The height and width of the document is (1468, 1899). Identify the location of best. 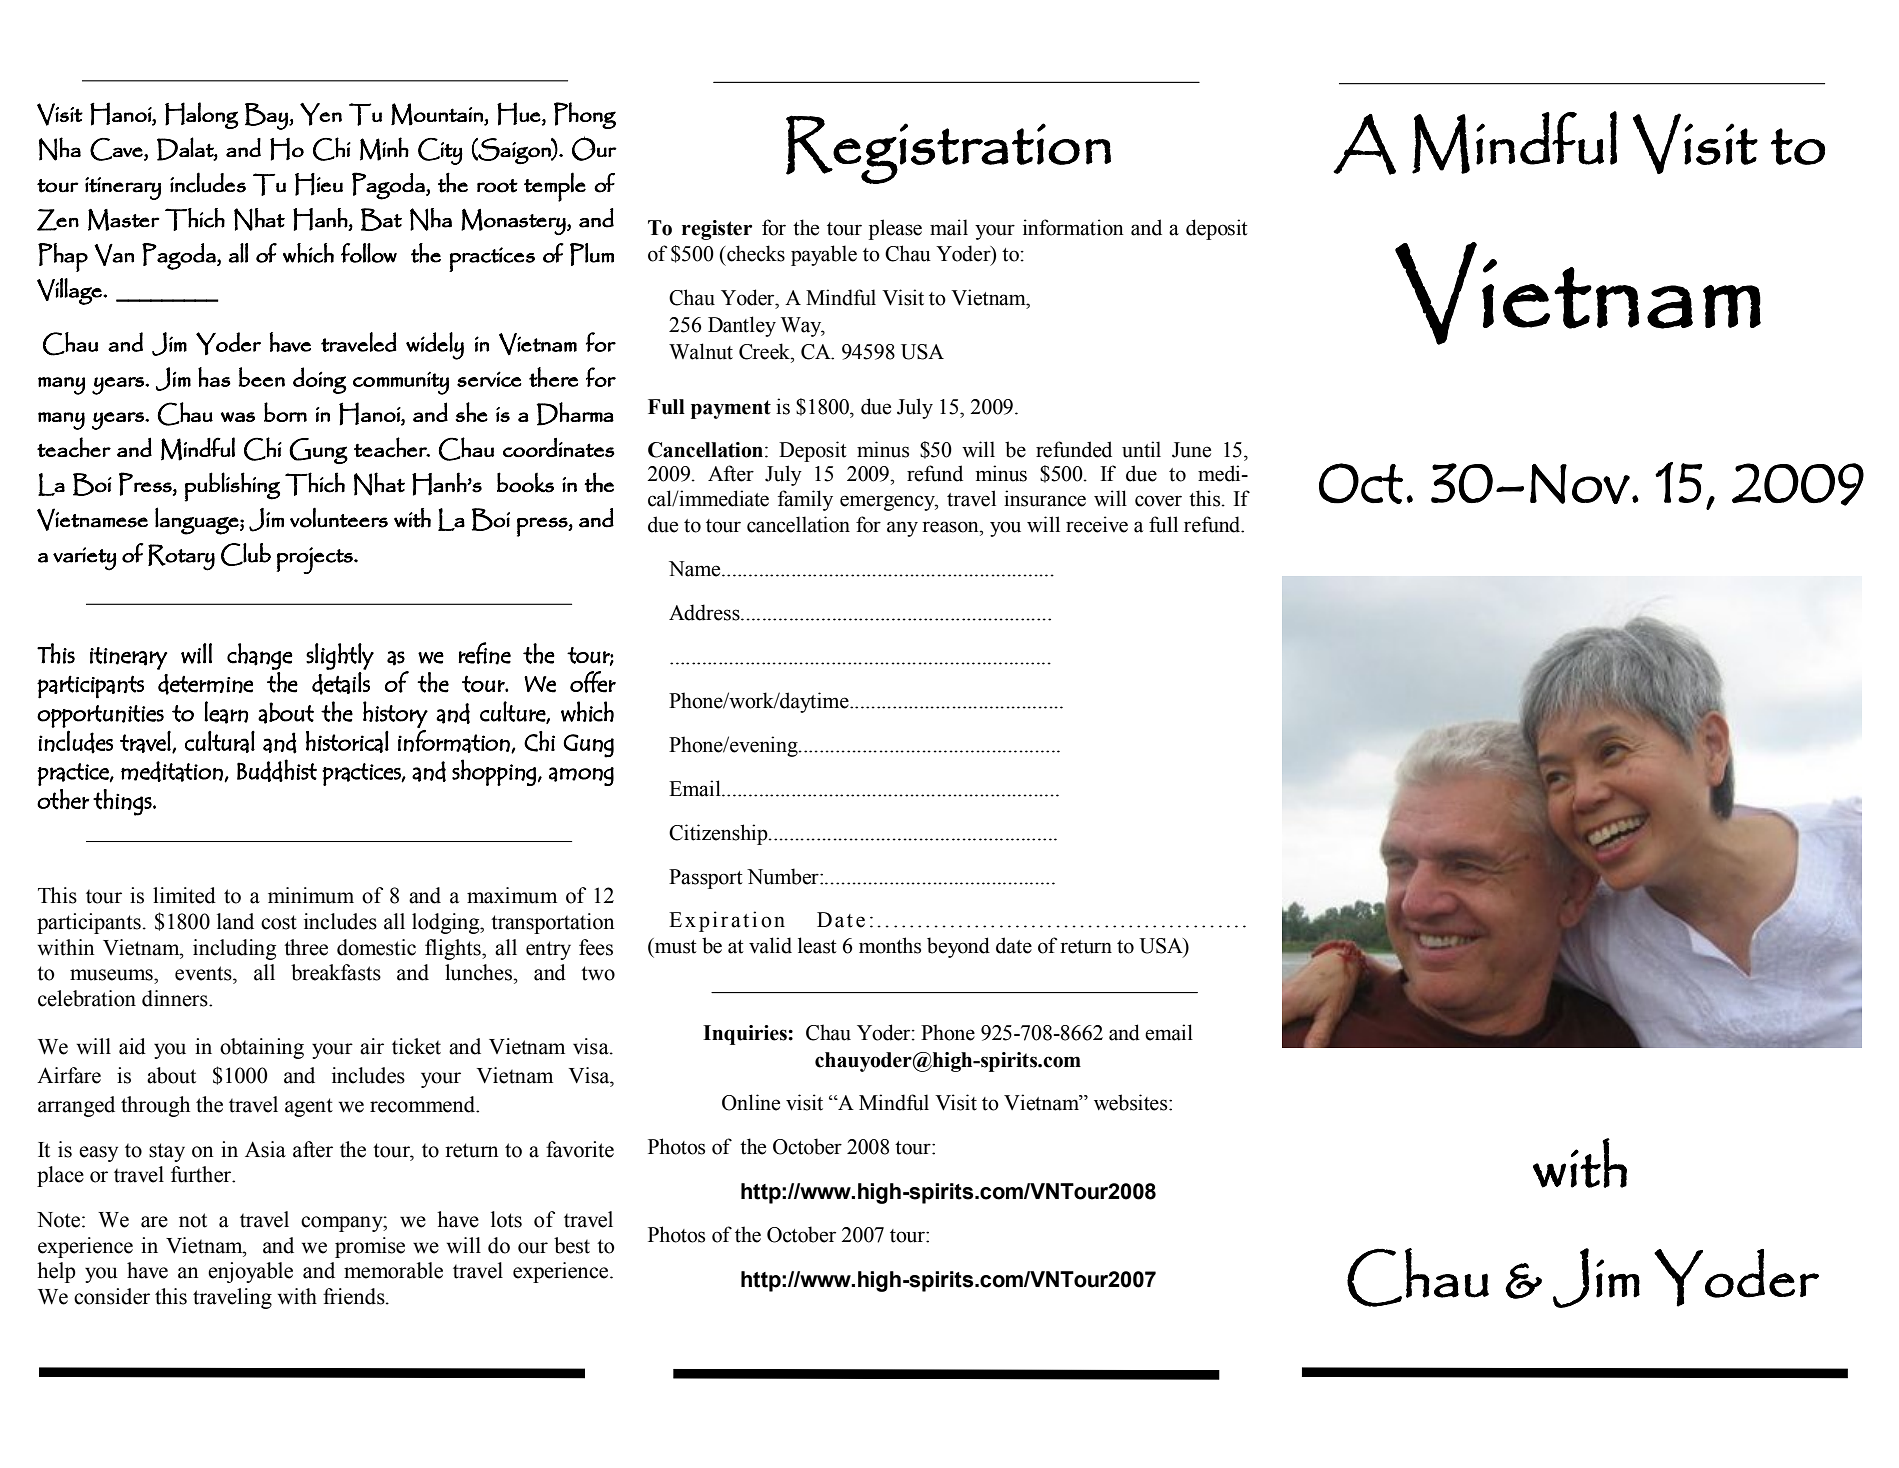
(572, 1245).
